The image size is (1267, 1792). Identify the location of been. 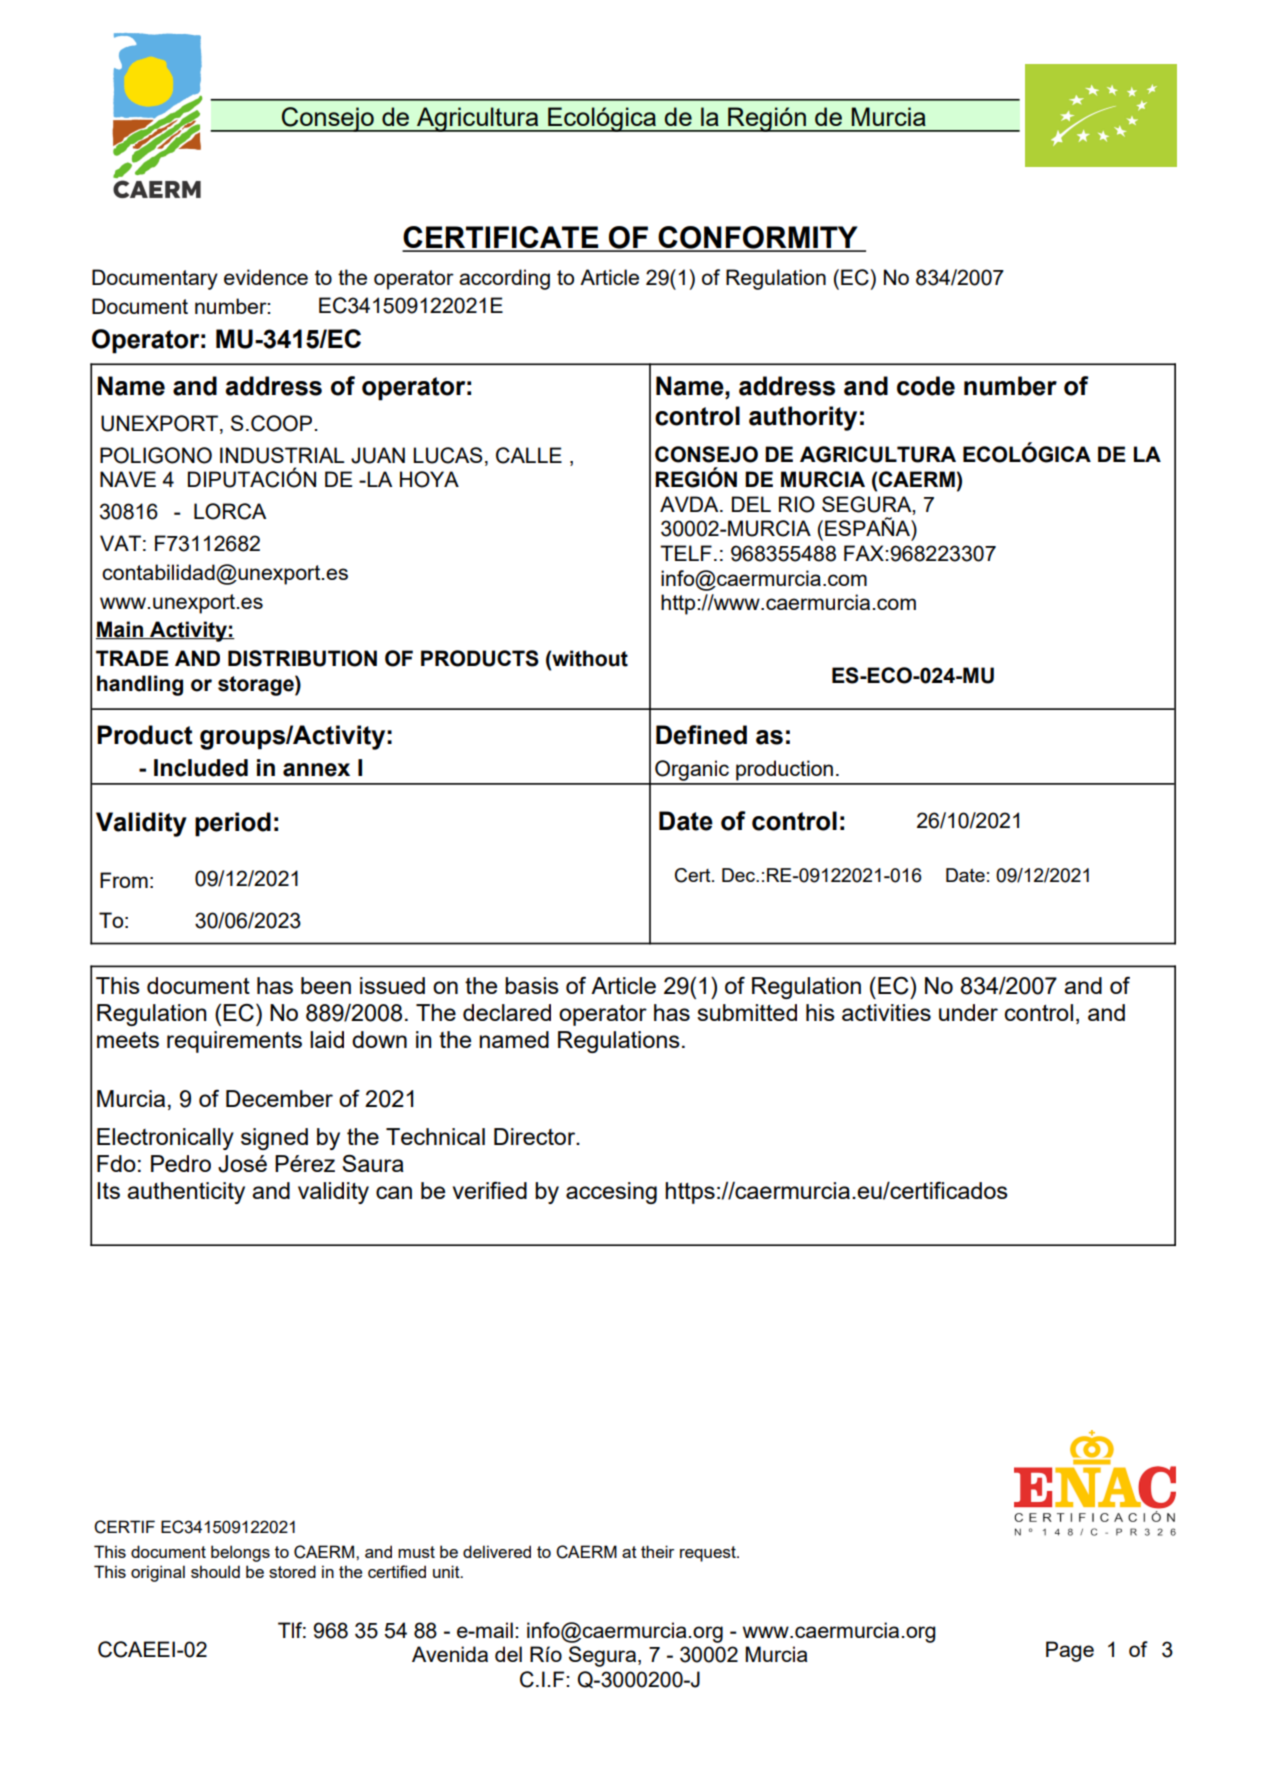
(326, 985).
